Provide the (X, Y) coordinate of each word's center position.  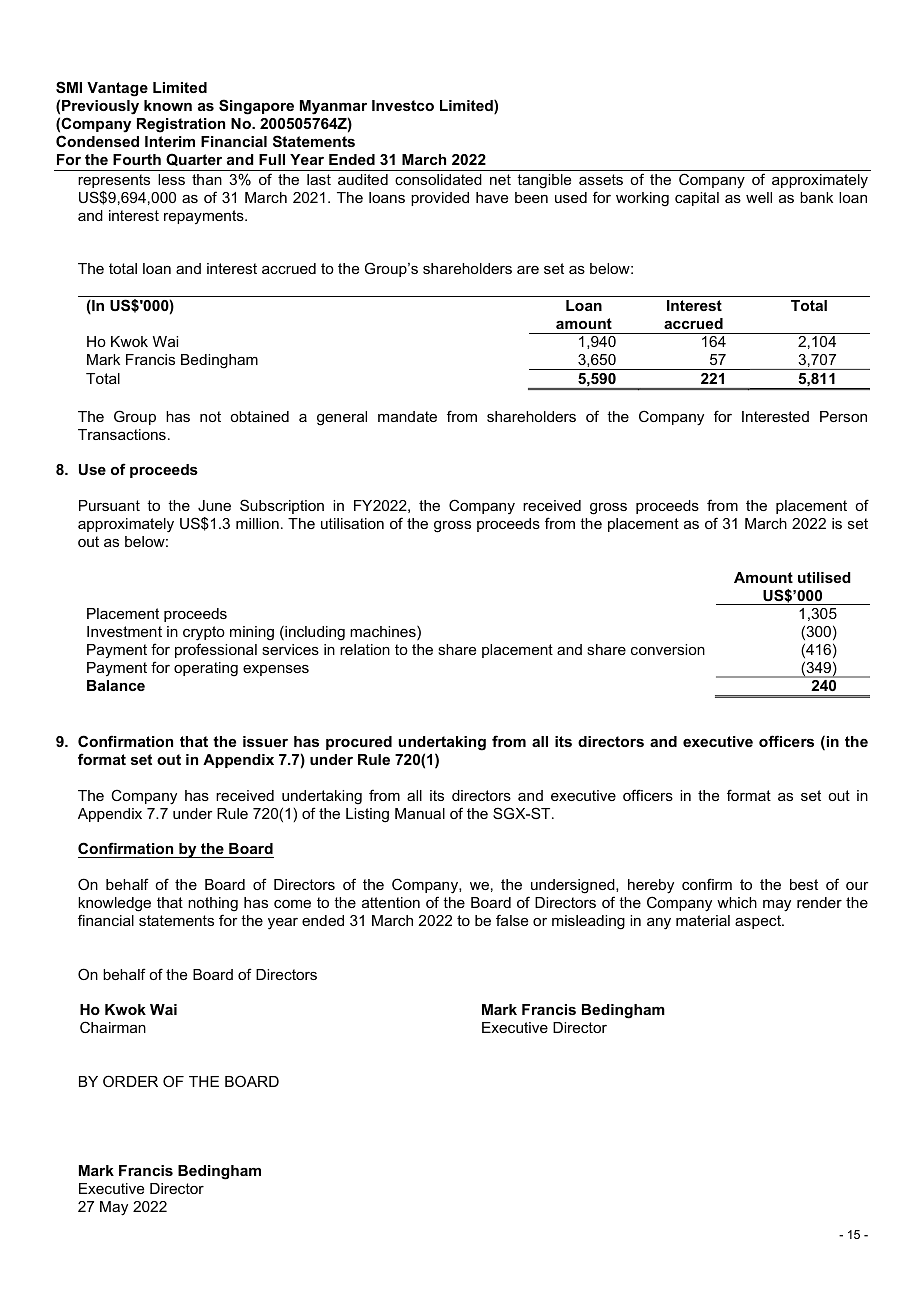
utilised (824, 577)
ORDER (130, 1081)
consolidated (438, 179)
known (168, 105)
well (759, 197)
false (512, 920)
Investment (124, 631)
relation (365, 649)
